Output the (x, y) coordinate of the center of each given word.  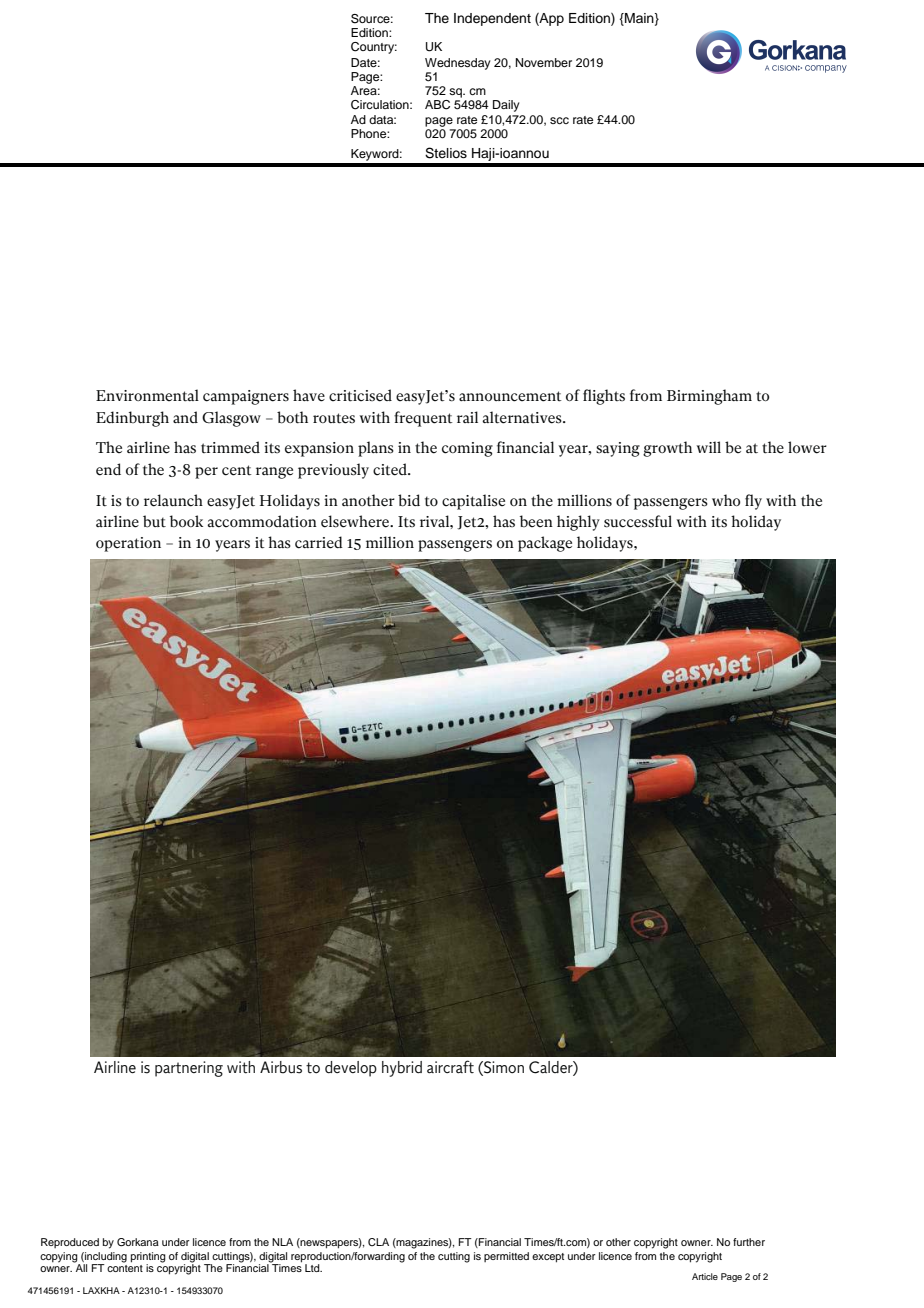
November (544, 62)
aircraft (450, 1067)
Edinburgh (132, 419)
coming (467, 449)
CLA (378, 1242)
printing (148, 1258)
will (709, 447)
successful (638, 521)
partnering (189, 1069)
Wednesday (458, 64)
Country (374, 48)
